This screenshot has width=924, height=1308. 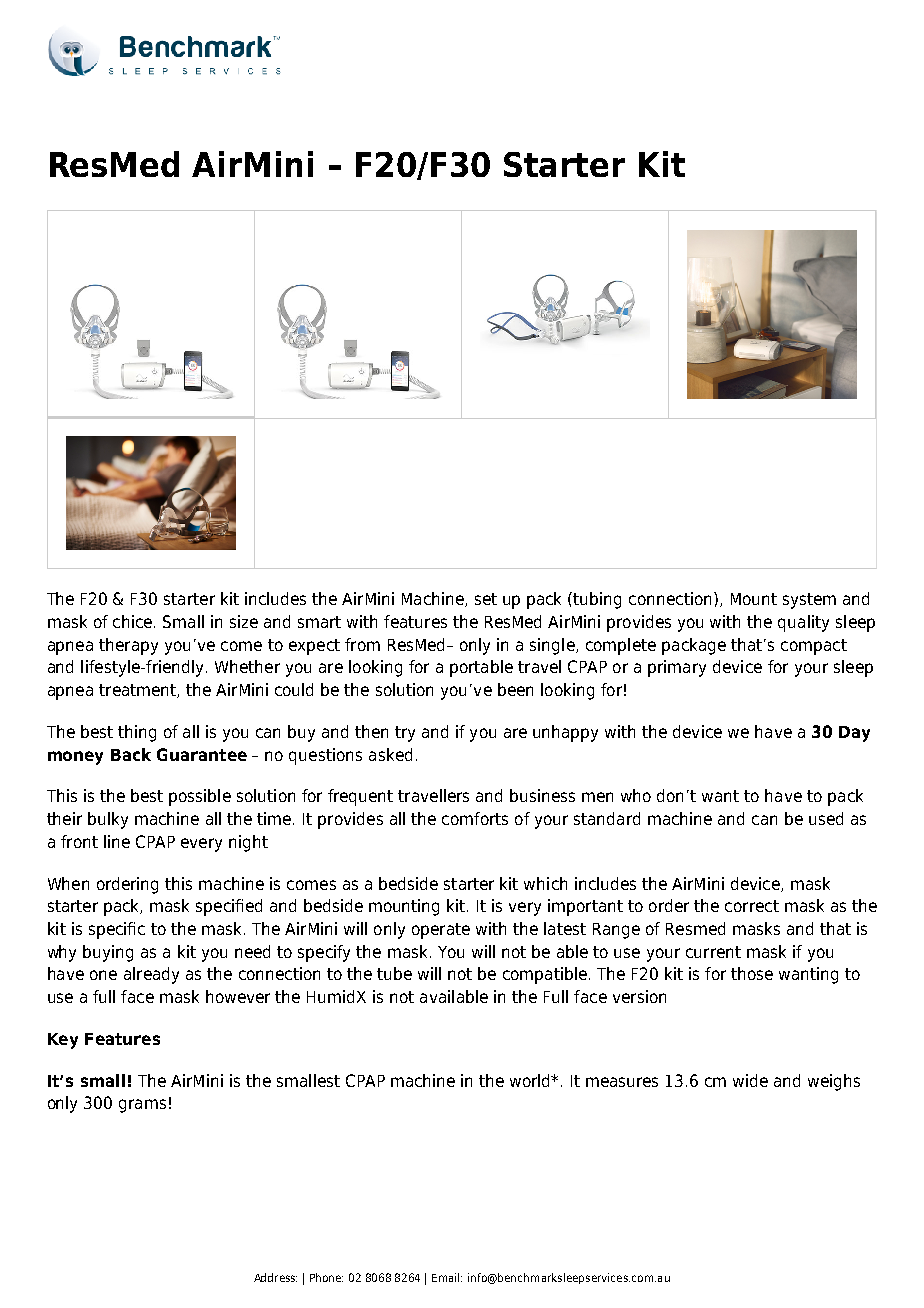 What do you see at coordinates (826, 818) in the screenshot?
I see `used` at bounding box center [826, 818].
